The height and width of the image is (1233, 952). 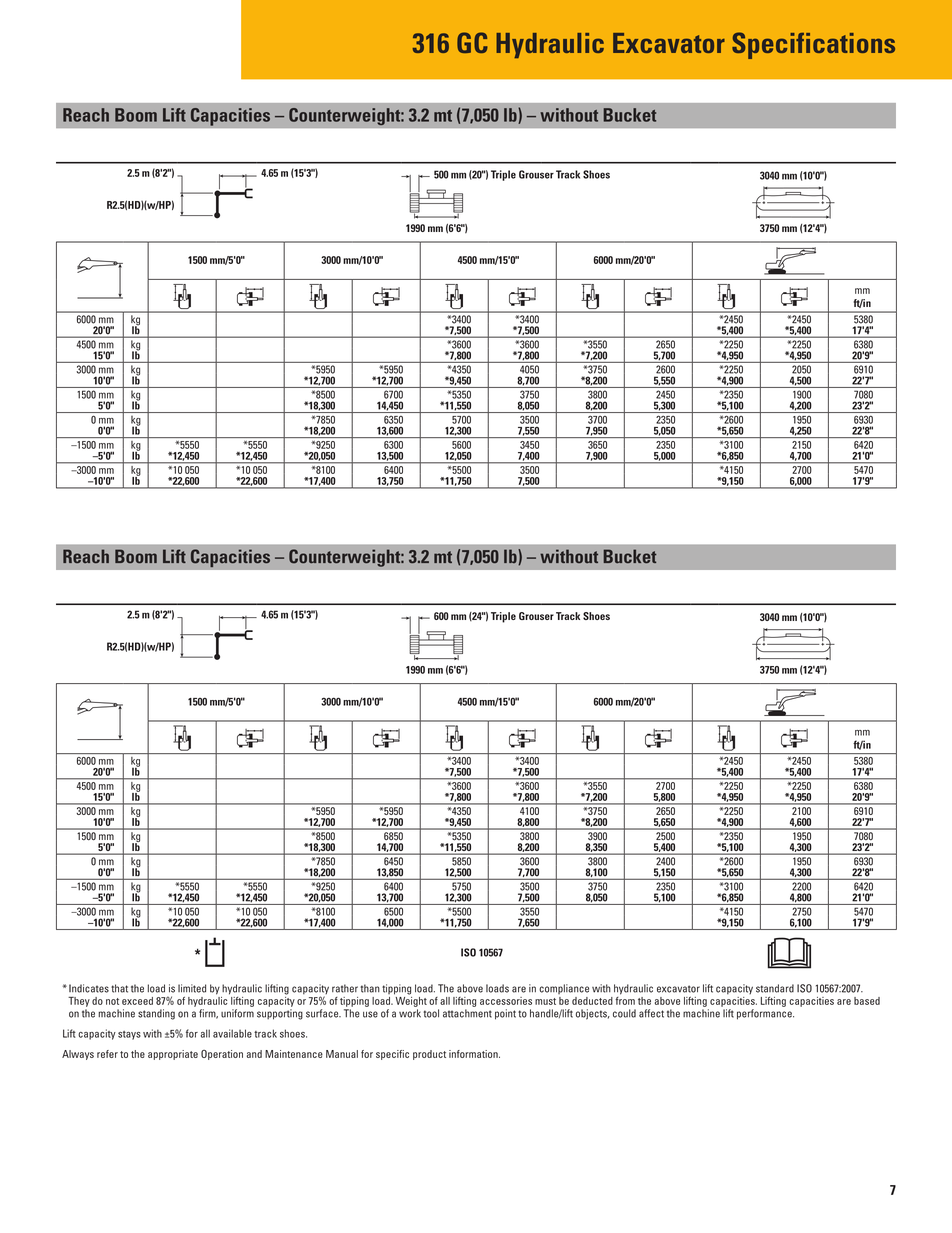 I want to click on performance, so click(x=765, y=1014).
